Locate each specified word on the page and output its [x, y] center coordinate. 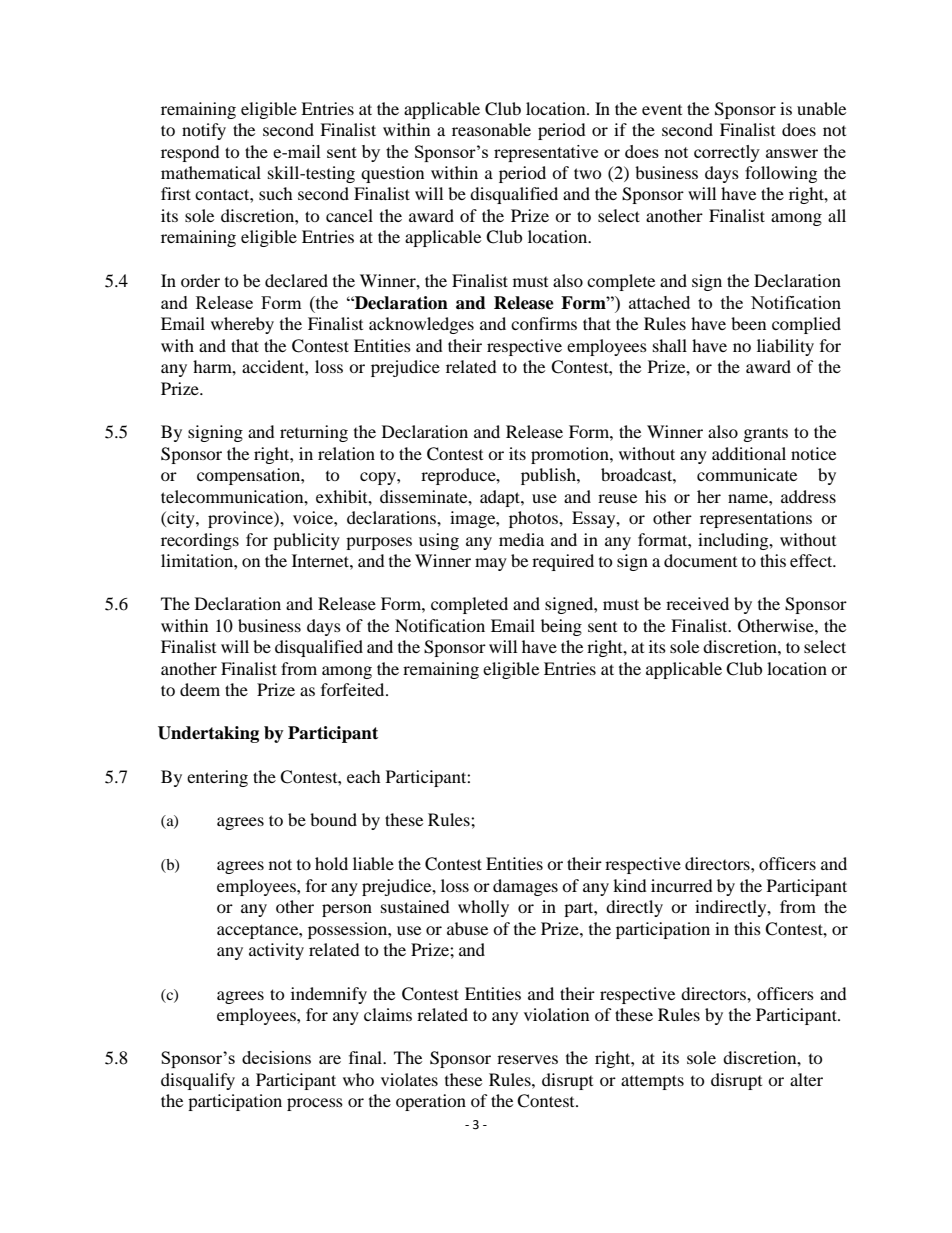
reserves [527, 1059]
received [697, 603]
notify [204, 131]
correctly [727, 153]
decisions [276, 1057]
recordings [200, 541]
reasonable [491, 129]
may [491, 564]
